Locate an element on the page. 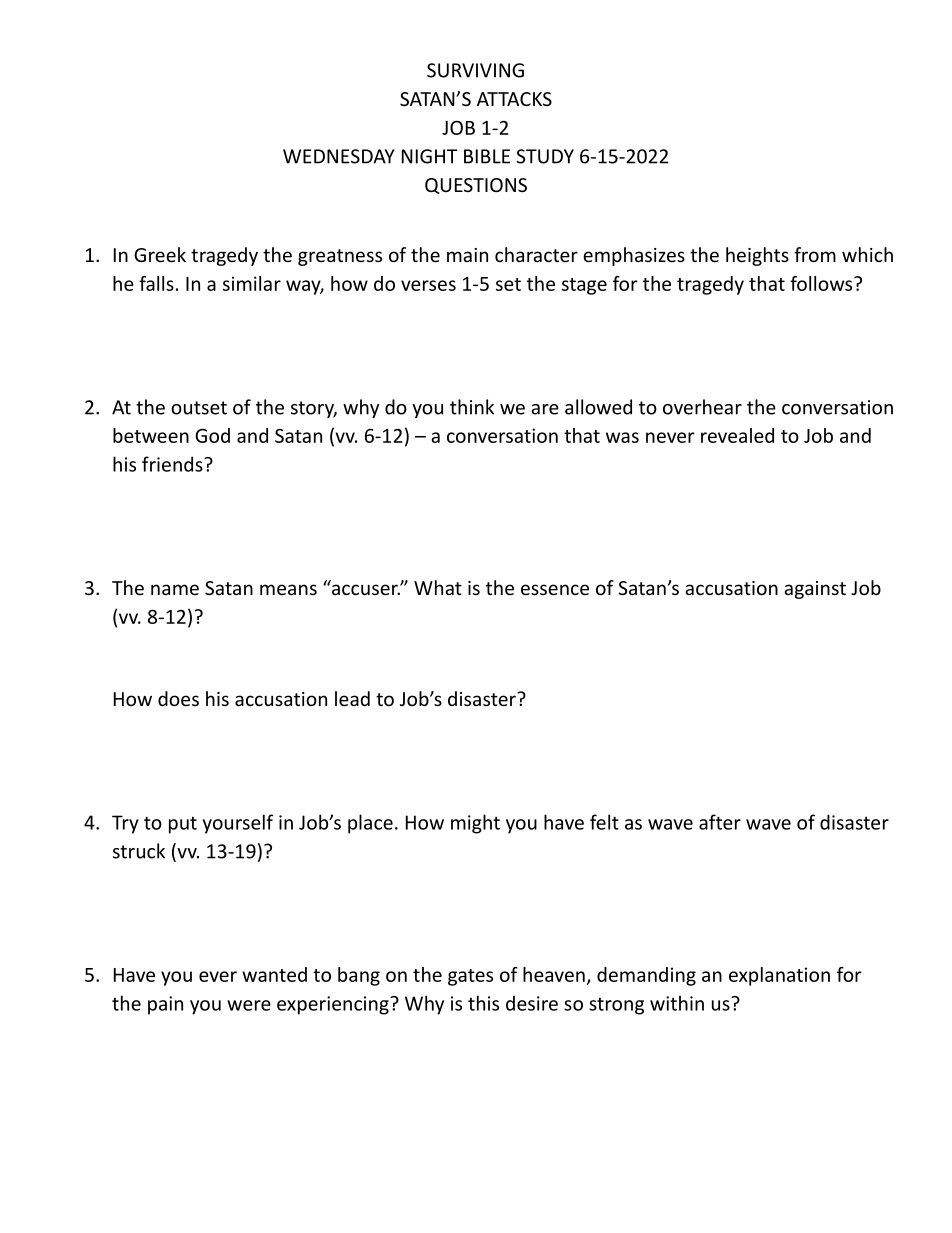 The height and width of the document is (1233, 952). explanation is located at coordinates (779, 976).
